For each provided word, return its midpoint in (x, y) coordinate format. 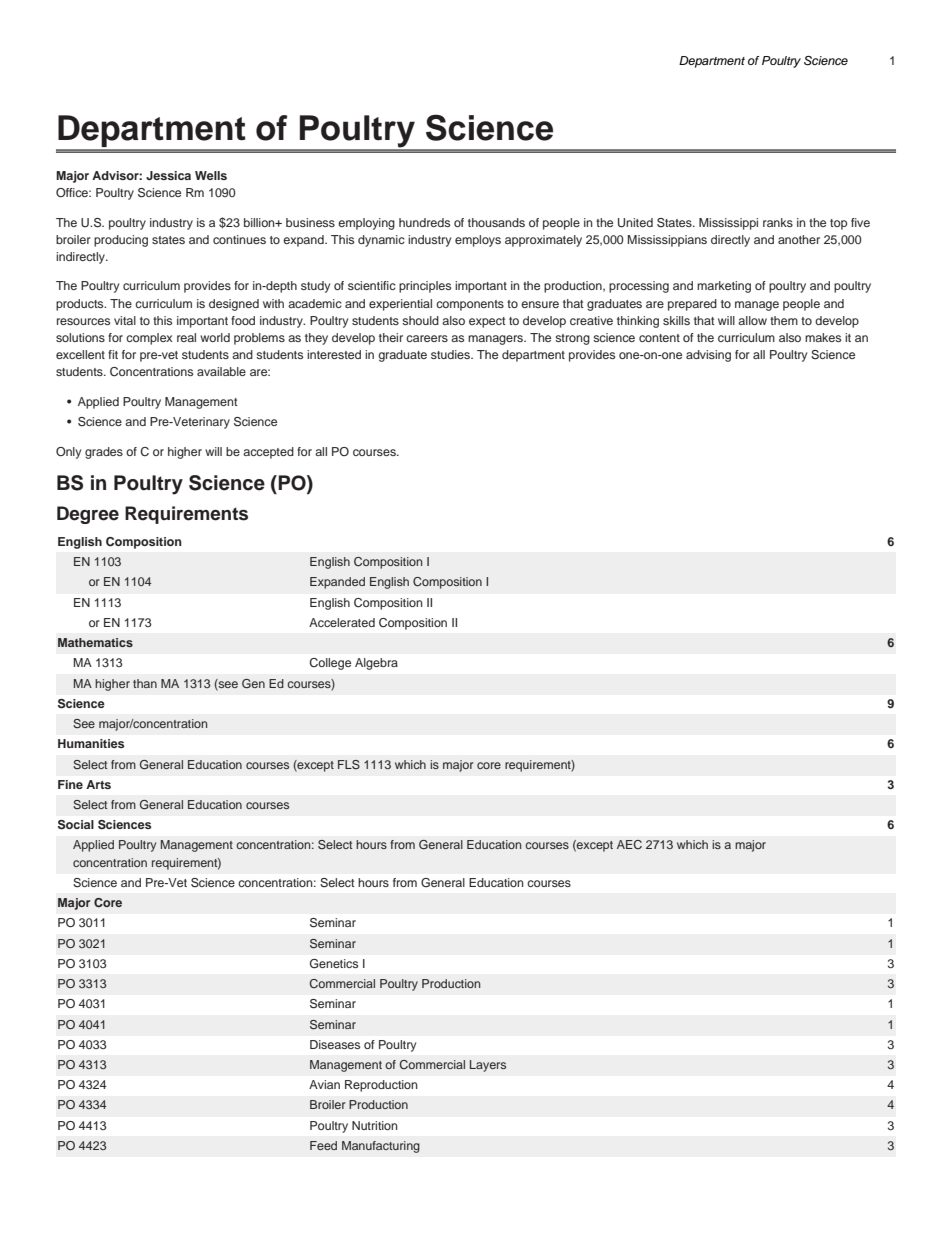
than (145, 683)
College (330, 664)
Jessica (168, 175)
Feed (323, 1145)
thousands (496, 222)
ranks (778, 222)
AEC (629, 844)
